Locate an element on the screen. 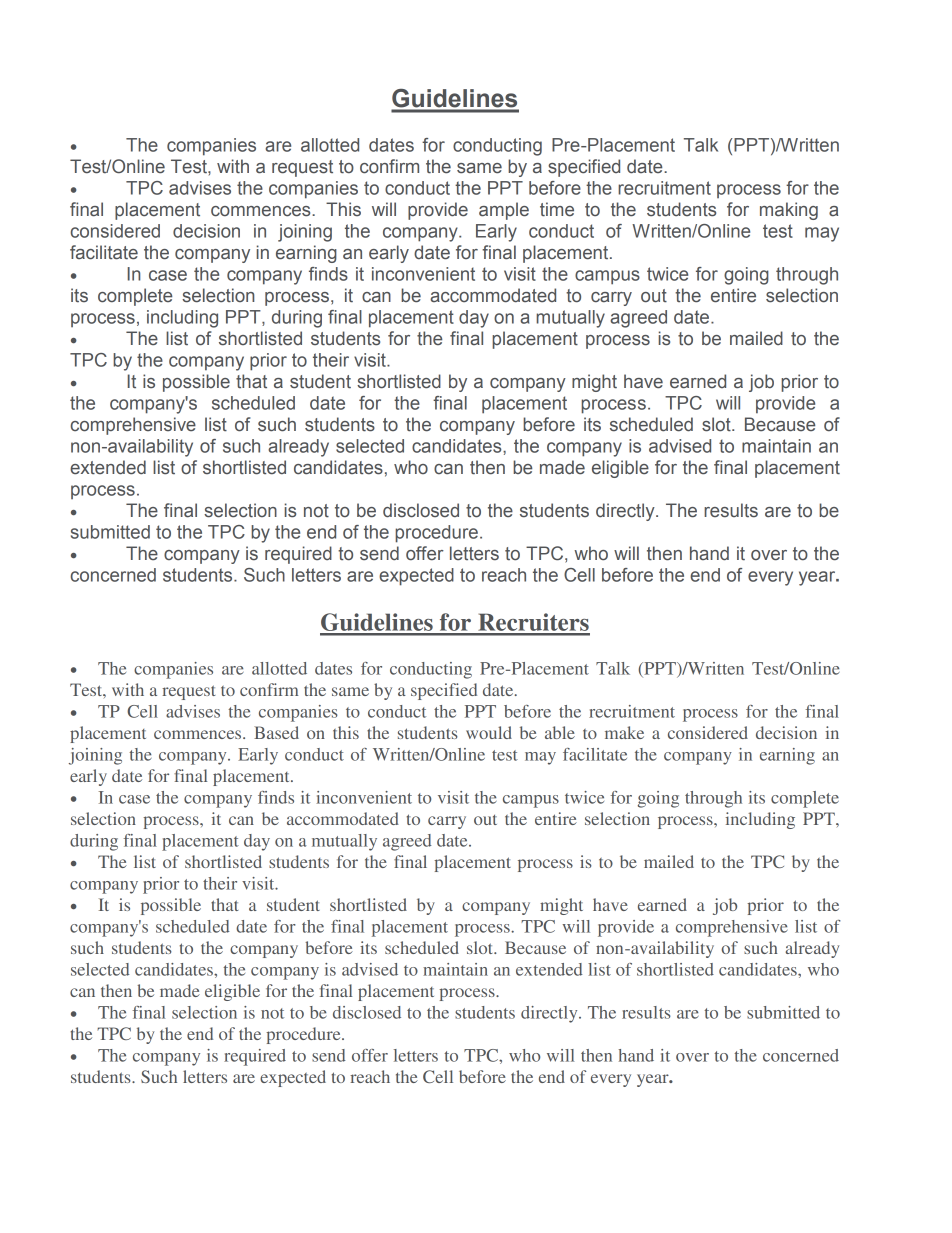 Image resolution: width=952 pixels, height=1233 pixels. would is located at coordinates (489, 732).
